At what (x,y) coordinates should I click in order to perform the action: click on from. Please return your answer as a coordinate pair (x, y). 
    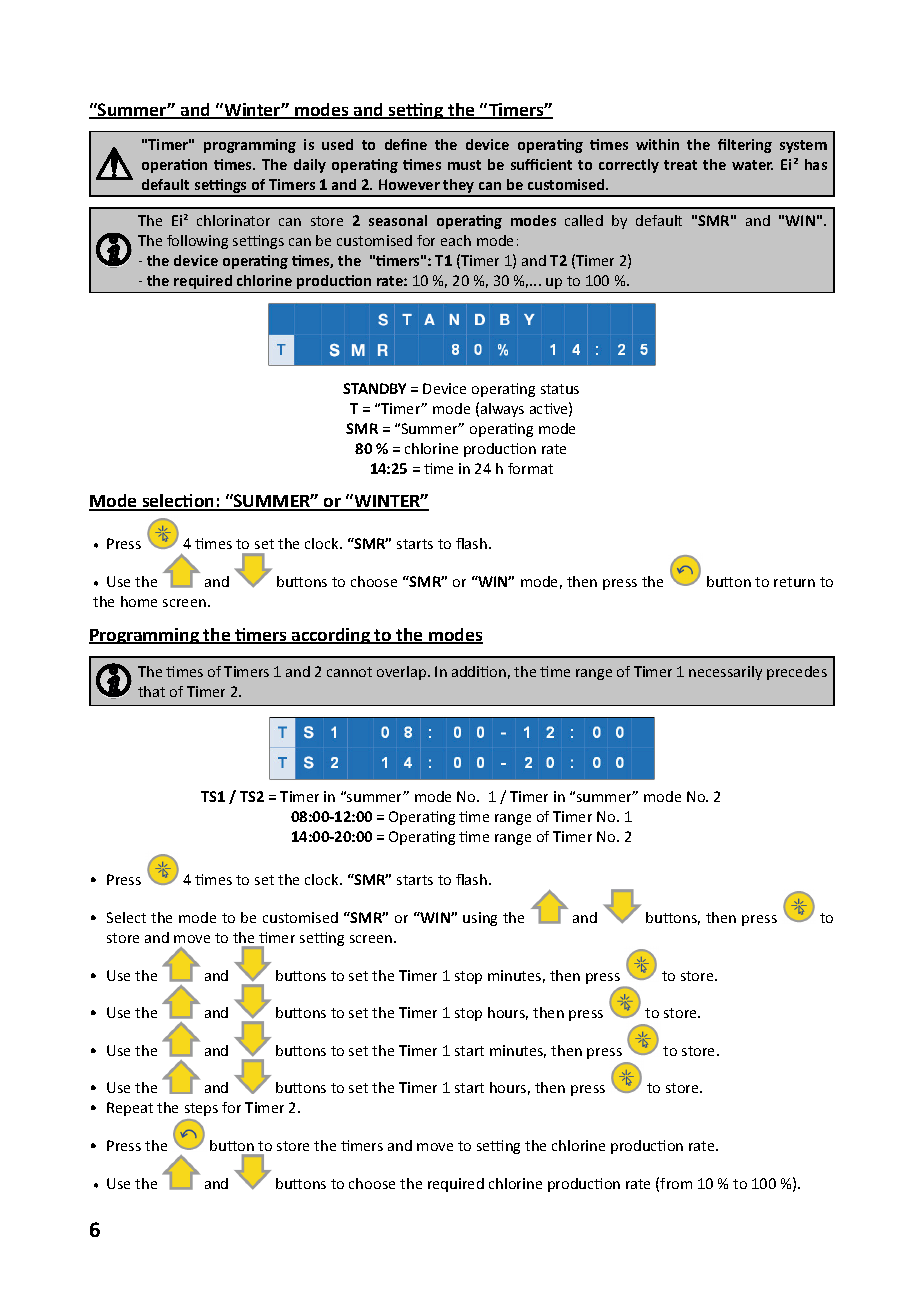
    Looking at the image, I should click on (676, 1183).
